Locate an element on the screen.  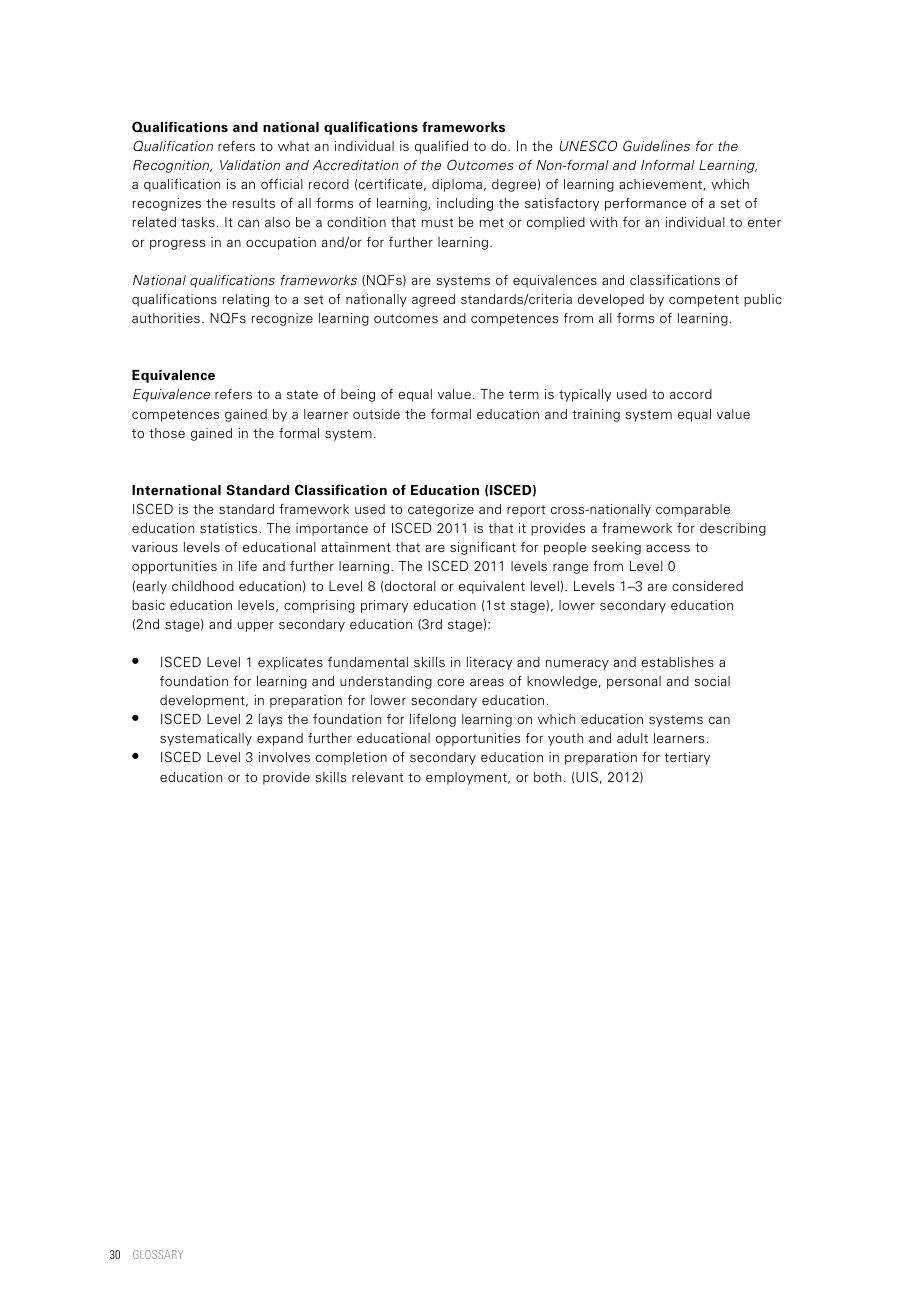
UIS is located at coordinates (587, 776).
